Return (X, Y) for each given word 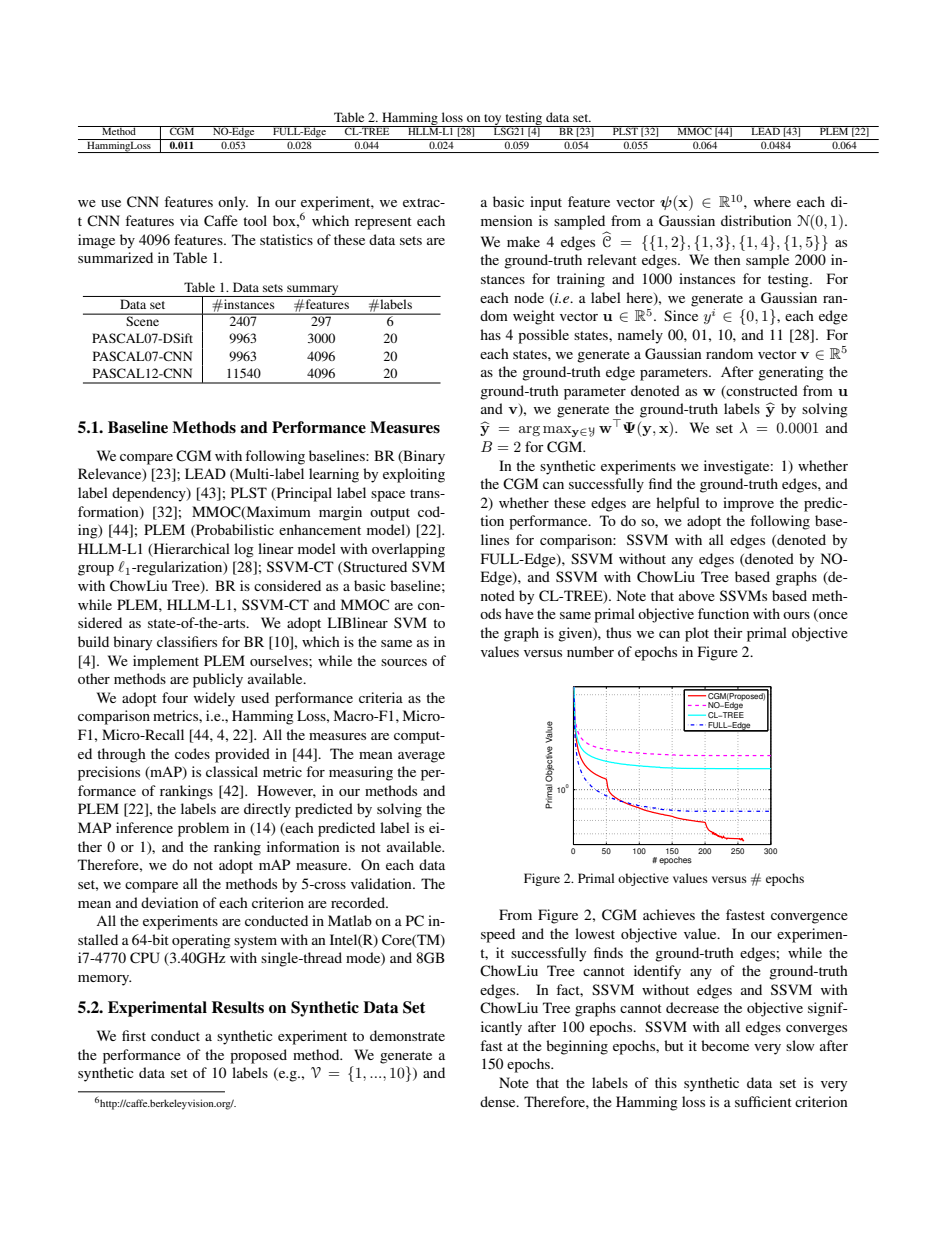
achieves (669, 914)
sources (404, 662)
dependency (150, 494)
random (729, 353)
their (728, 632)
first (134, 1035)
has (490, 334)
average (421, 757)
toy (493, 120)
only (233, 203)
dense (499, 1101)
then (727, 259)
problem (203, 829)
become (725, 1045)
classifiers (187, 641)
